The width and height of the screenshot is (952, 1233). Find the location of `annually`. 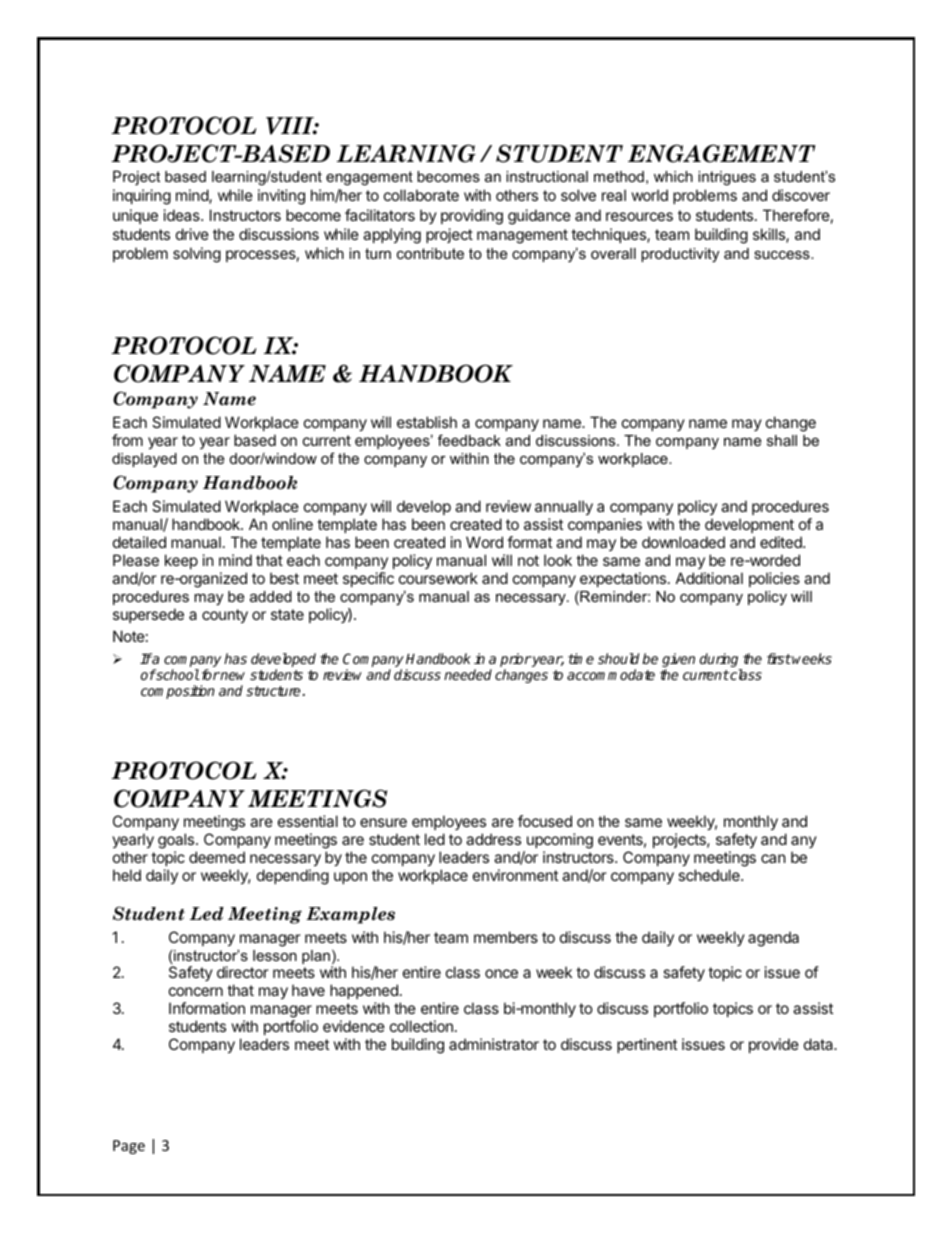

annually is located at coordinates (564, 509).
